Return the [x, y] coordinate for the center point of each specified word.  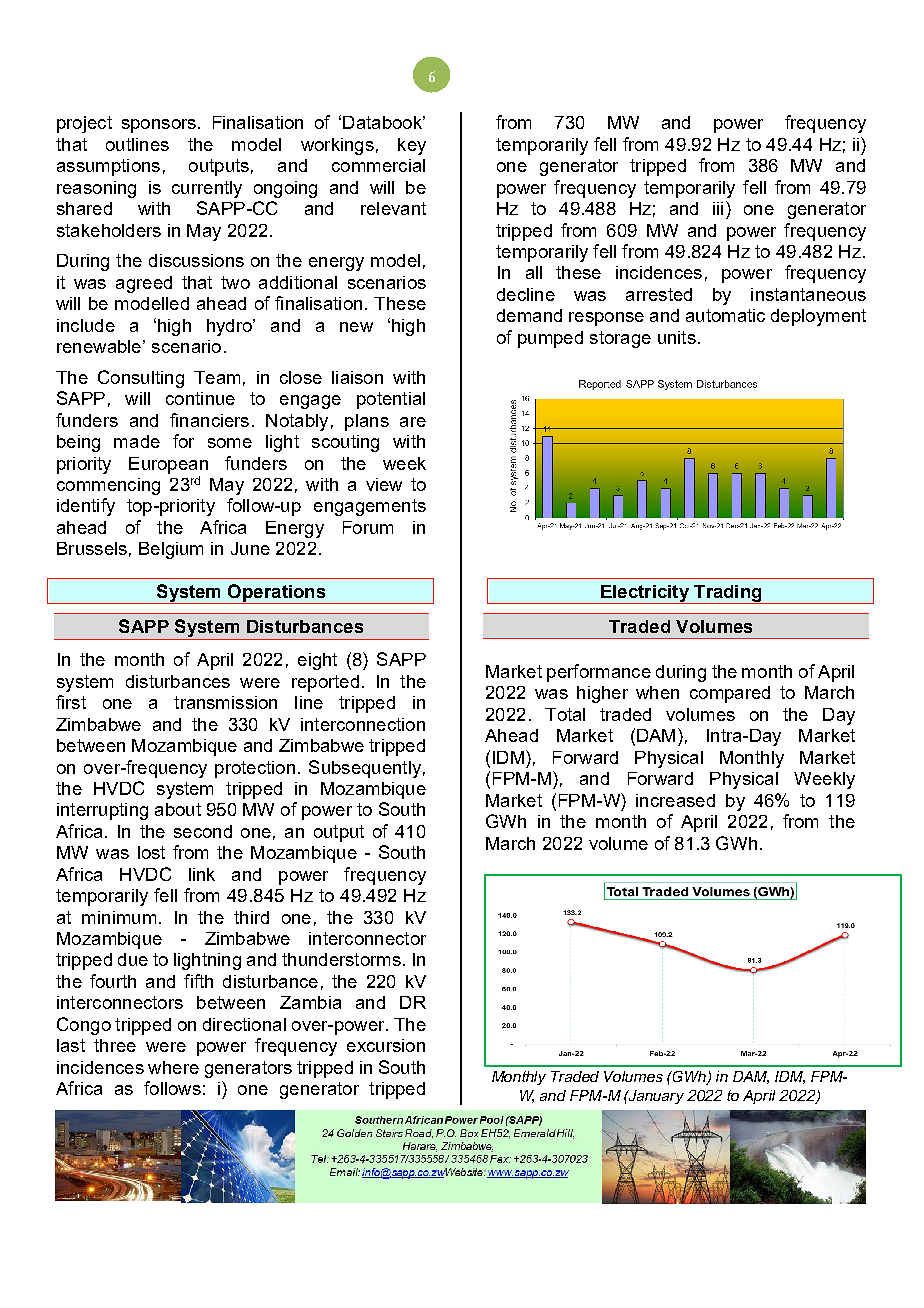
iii [718, 208]
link [202, 874]
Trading [728, 594]
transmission [225, 702]
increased [675, 800]
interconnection [363, 724]
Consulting [141, 379]
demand [529, 315]
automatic [725, 315]
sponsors [159, 126]
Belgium [171, 550]
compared [730, 694]
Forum [368, 527]
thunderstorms [341, 959]
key [412, 146]
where [173, 1067]
